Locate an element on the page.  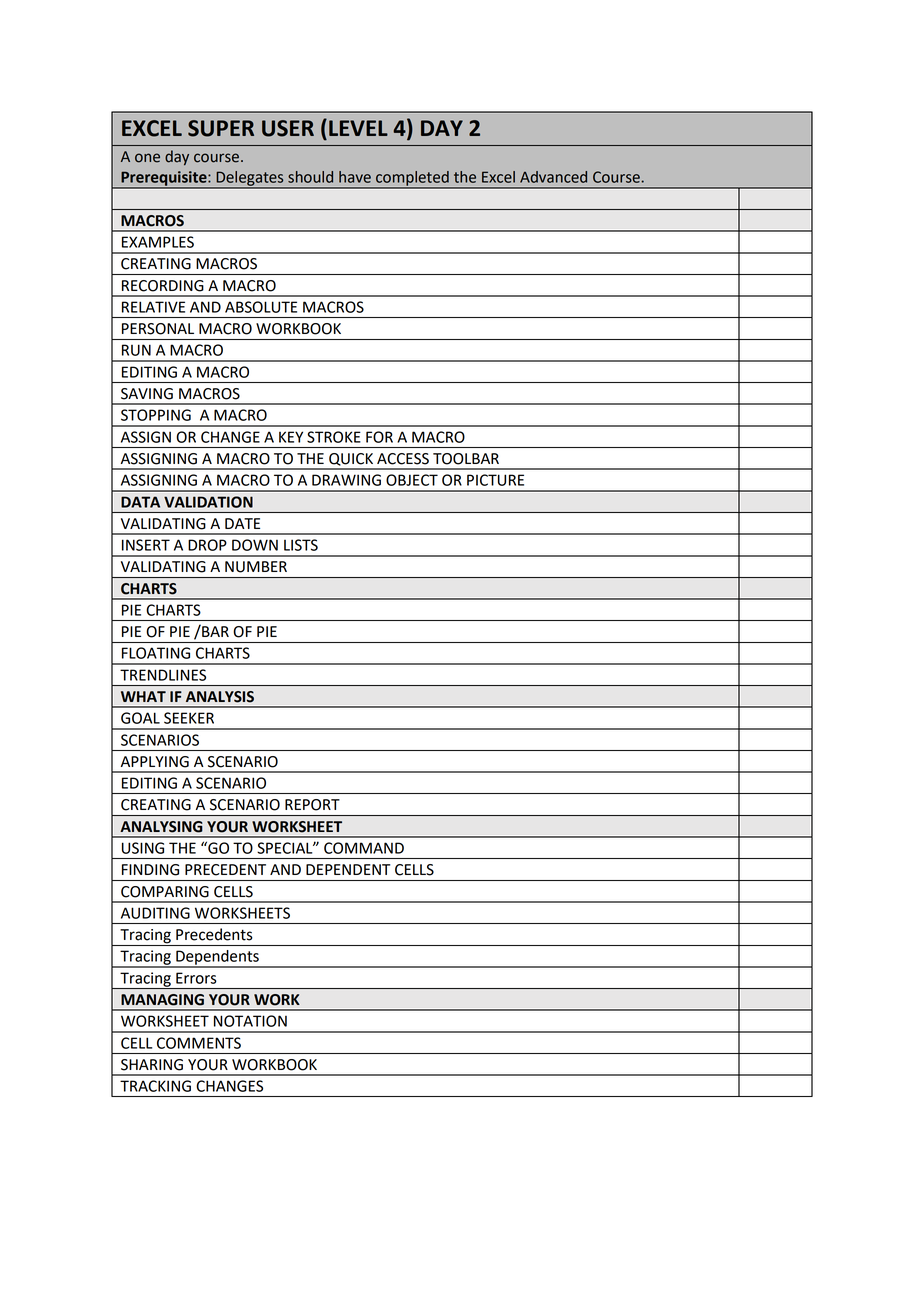
one is located at coordinates (147, 158).
